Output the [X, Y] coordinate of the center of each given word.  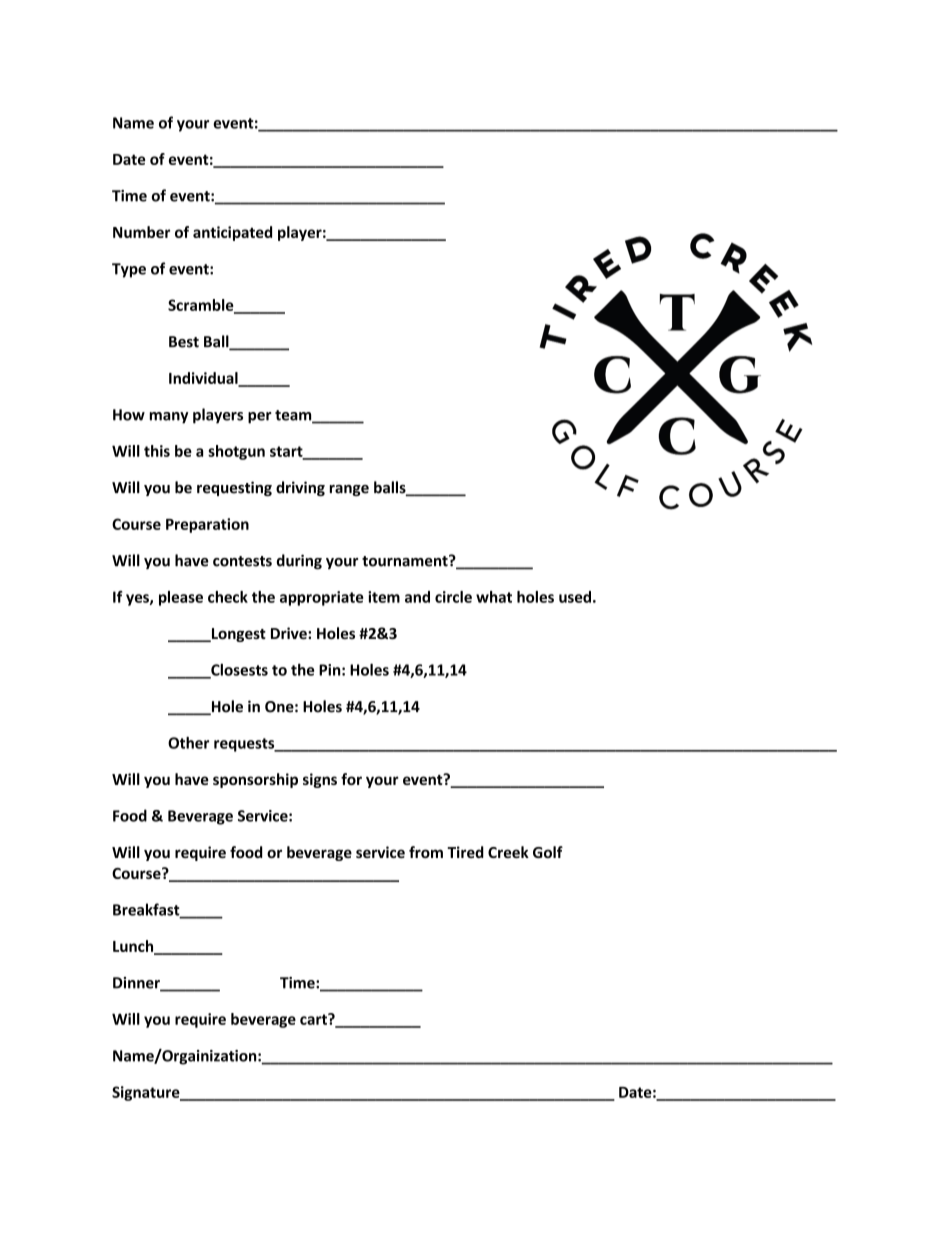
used [575, 597]
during [299, 562]
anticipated [232, 233]
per [260, 418]
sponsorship [255, 780]
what [494, 597]
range [349, 490]
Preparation [207, 525]
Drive [290, 633]
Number [141, 232]
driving [300, 488]
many [168, 418]
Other [188, 743]
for [351, 779]
